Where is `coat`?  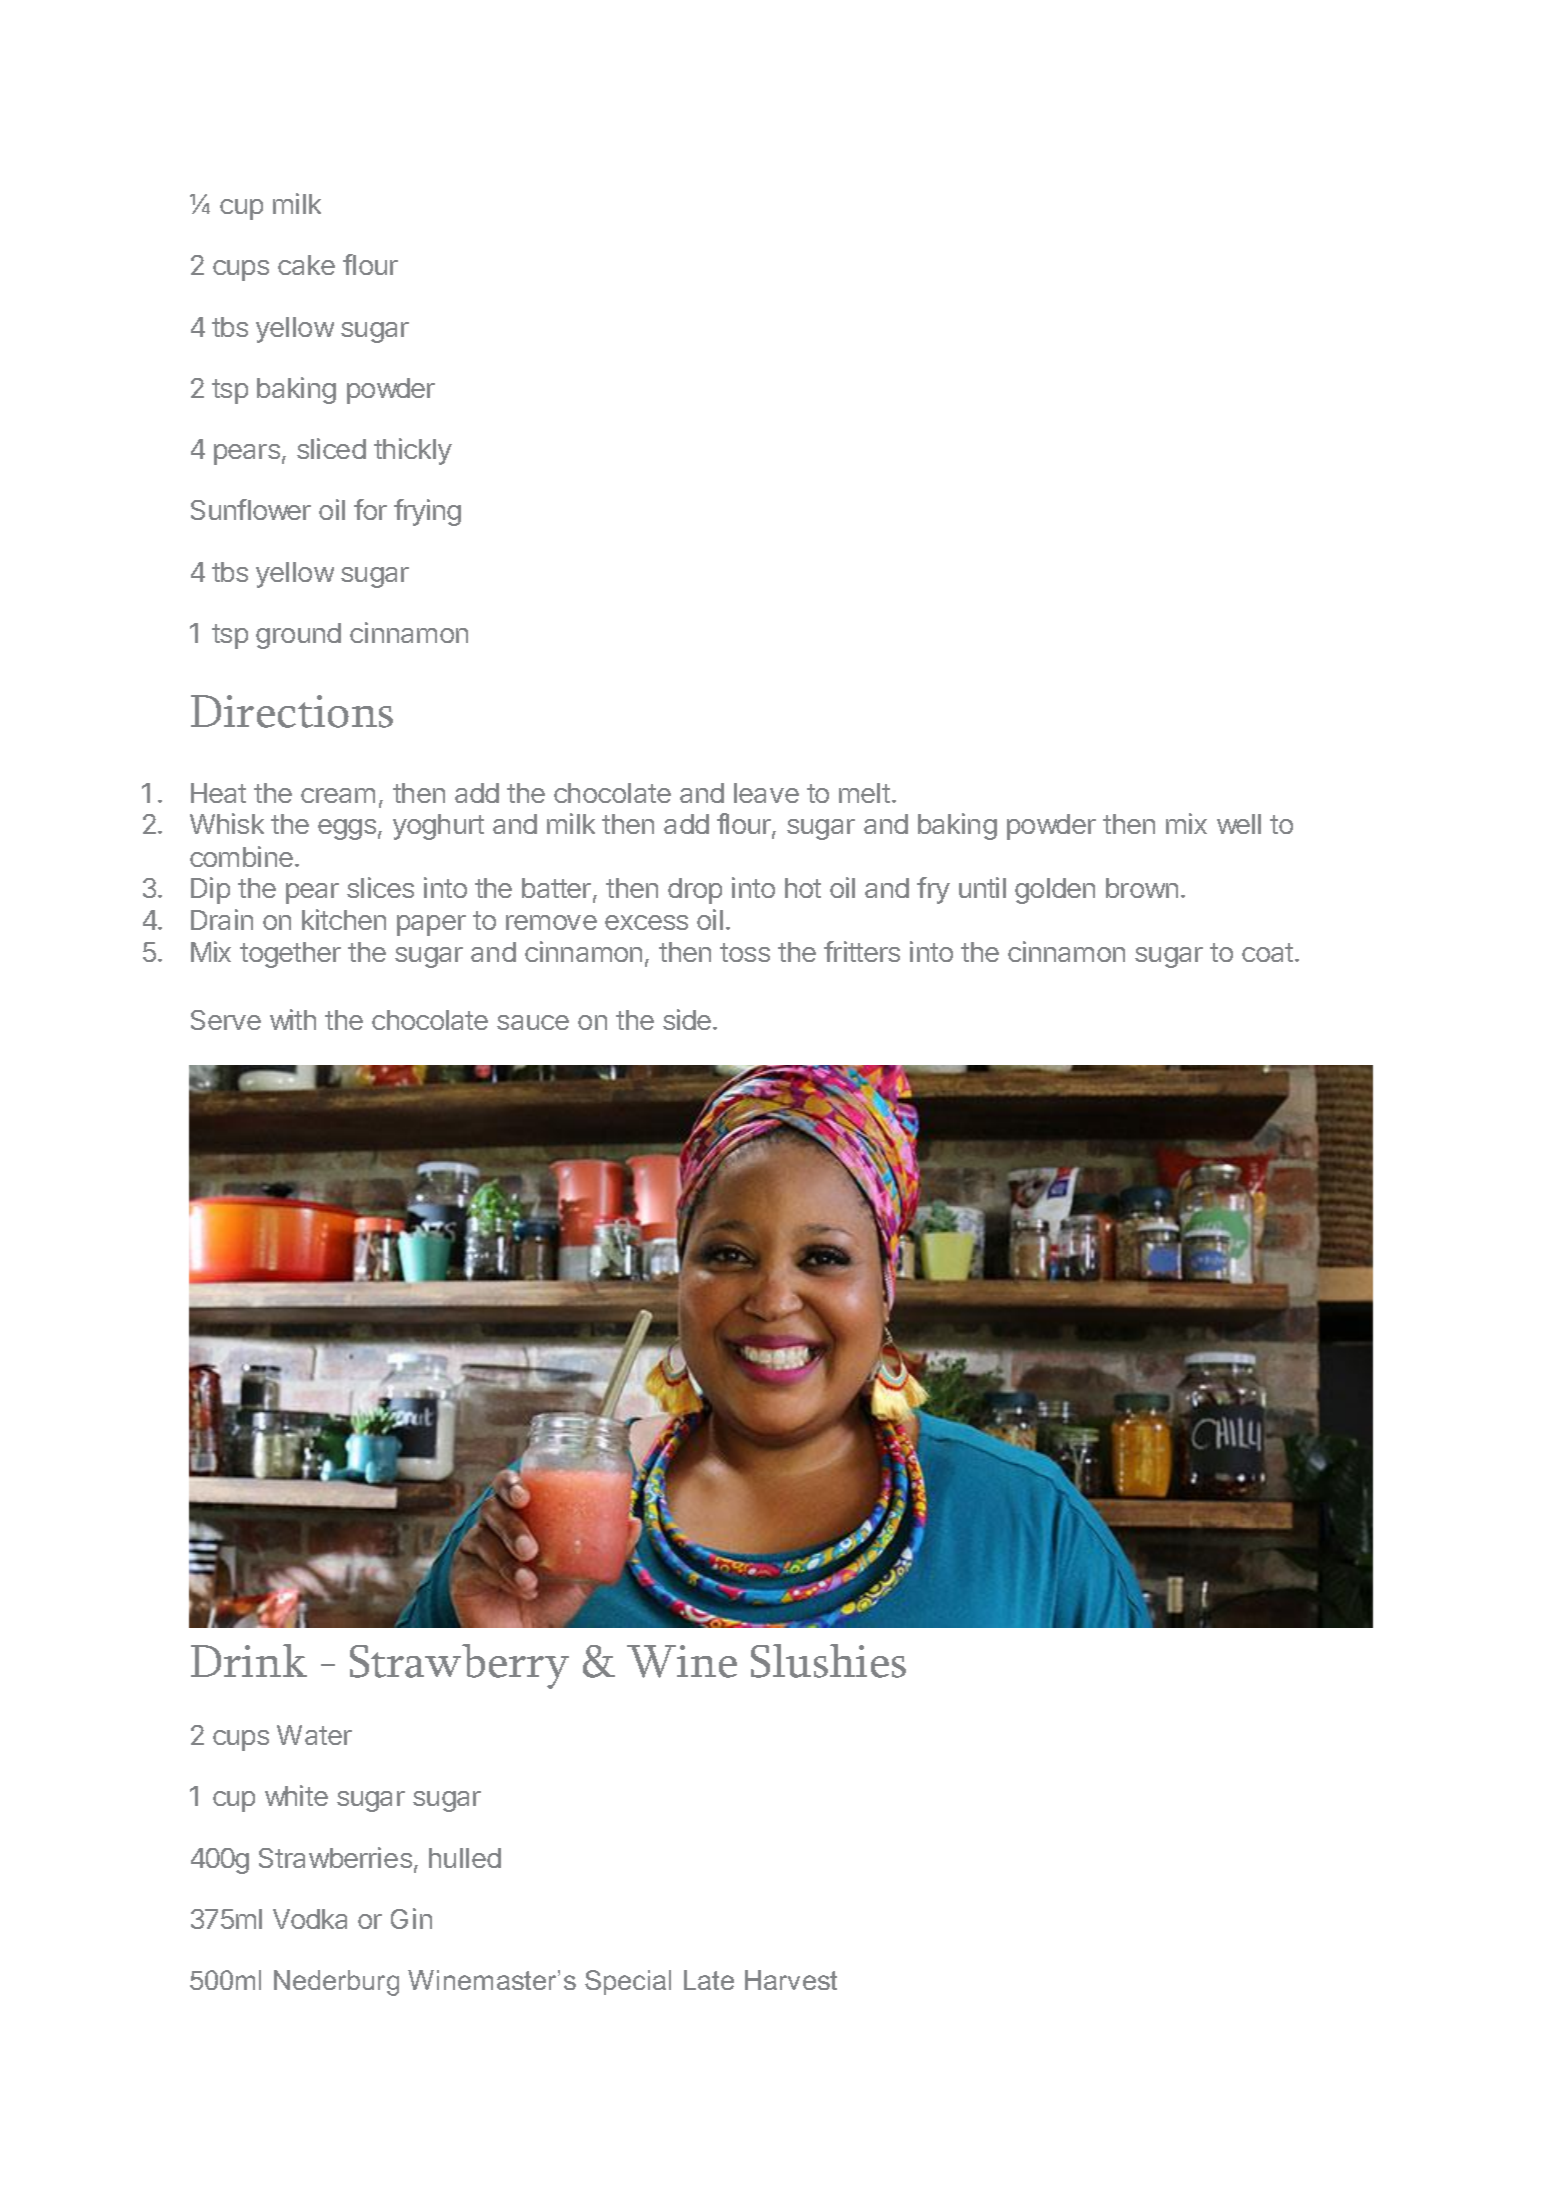
coat is located at coordinates (1267, 952).
